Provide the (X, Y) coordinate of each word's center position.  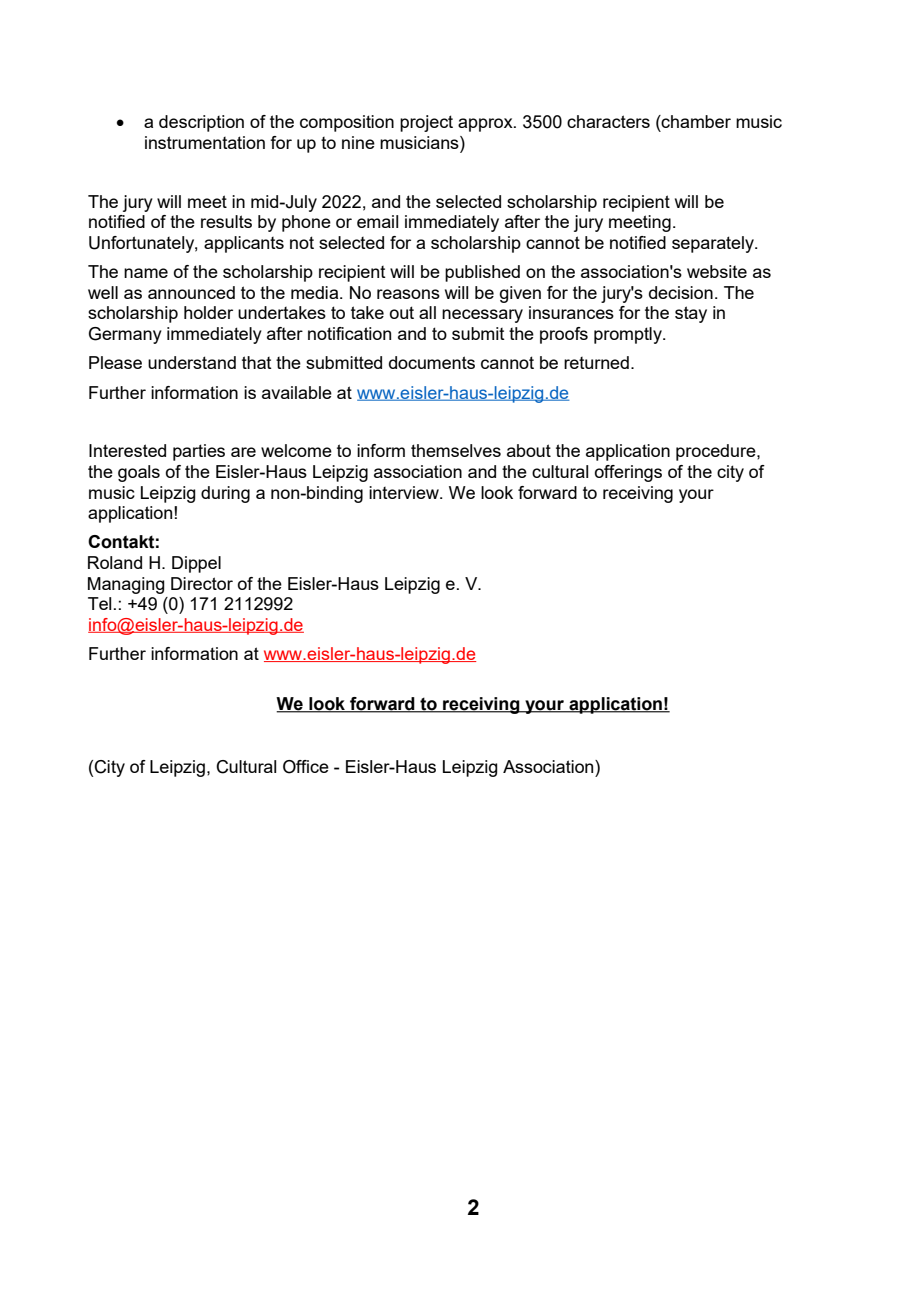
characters (608, 121)
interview (405, 492)
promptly (629, 335)
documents (432, 362)
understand (192, 362)
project (426, 123)
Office (306, 767)
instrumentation (205, 142)
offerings (628, 473)
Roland (115, 562)
